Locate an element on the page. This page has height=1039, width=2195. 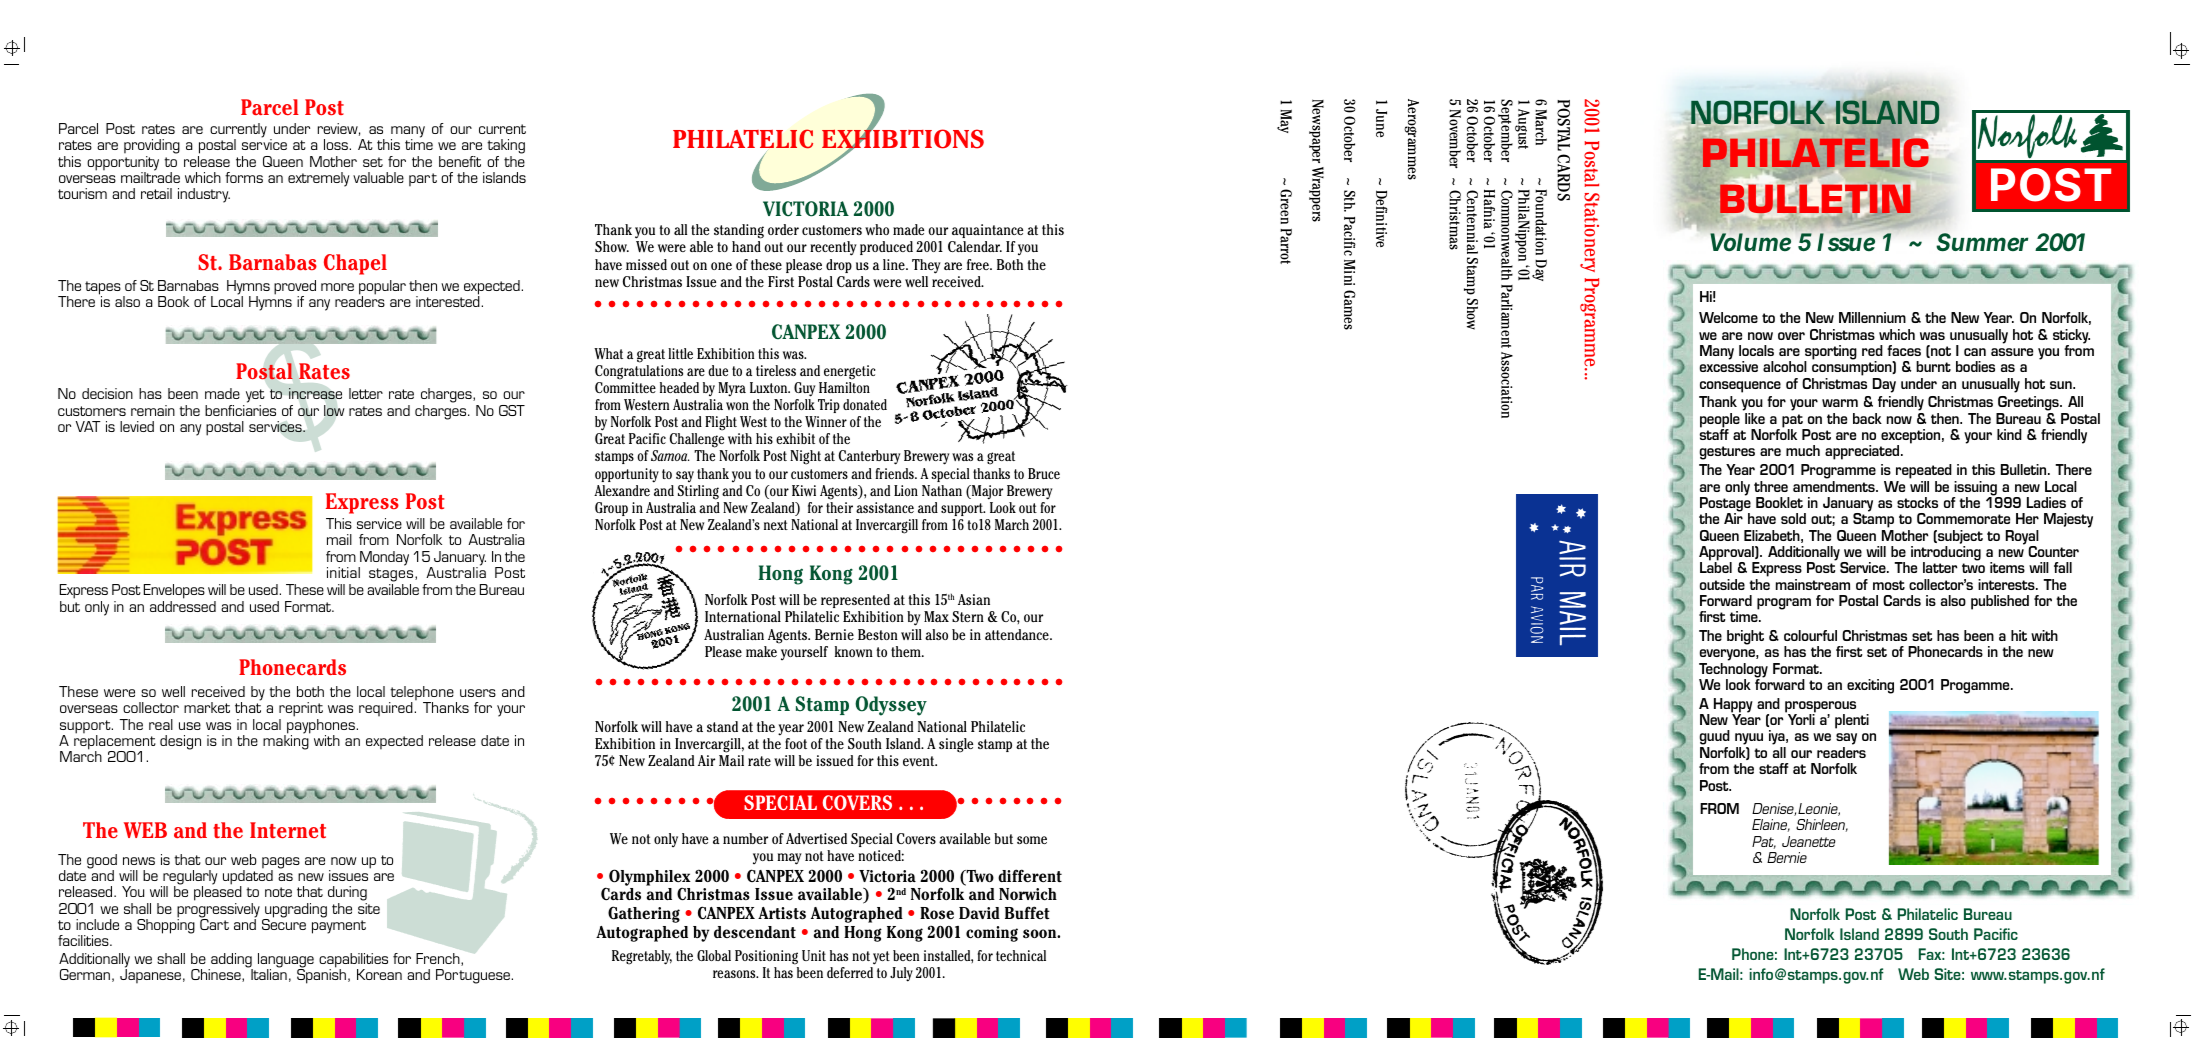
extremely is located at coordinates (318, 179).
